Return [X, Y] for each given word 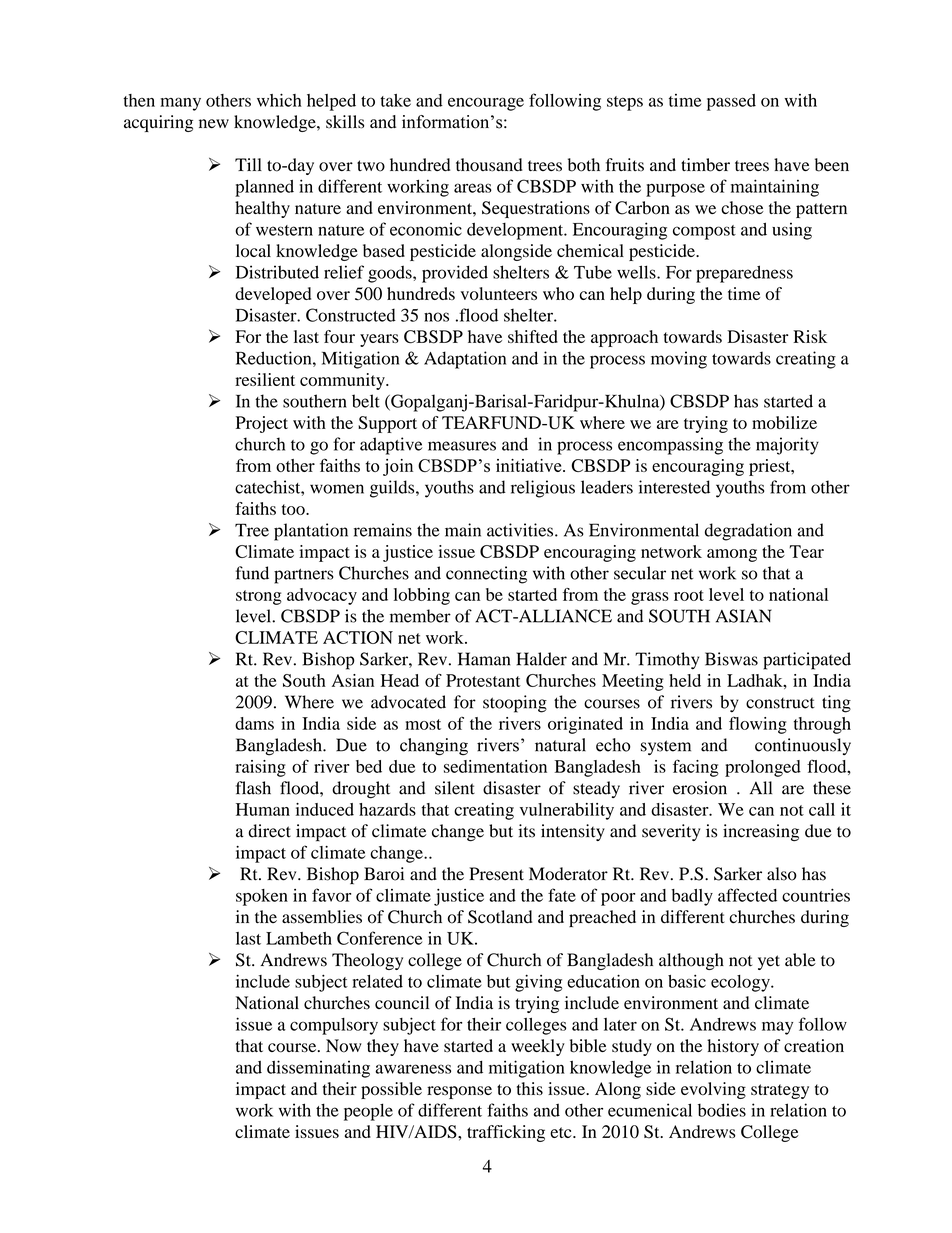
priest [771, 467]
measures [462, 446]
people [368, 1112]
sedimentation [495, 766]
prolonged [763, 768]
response [459, 1092]
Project [262, 424]
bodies [722, 1110]
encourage [486, 104]
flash [253, 788]
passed [731, 102]
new [214, 123]
